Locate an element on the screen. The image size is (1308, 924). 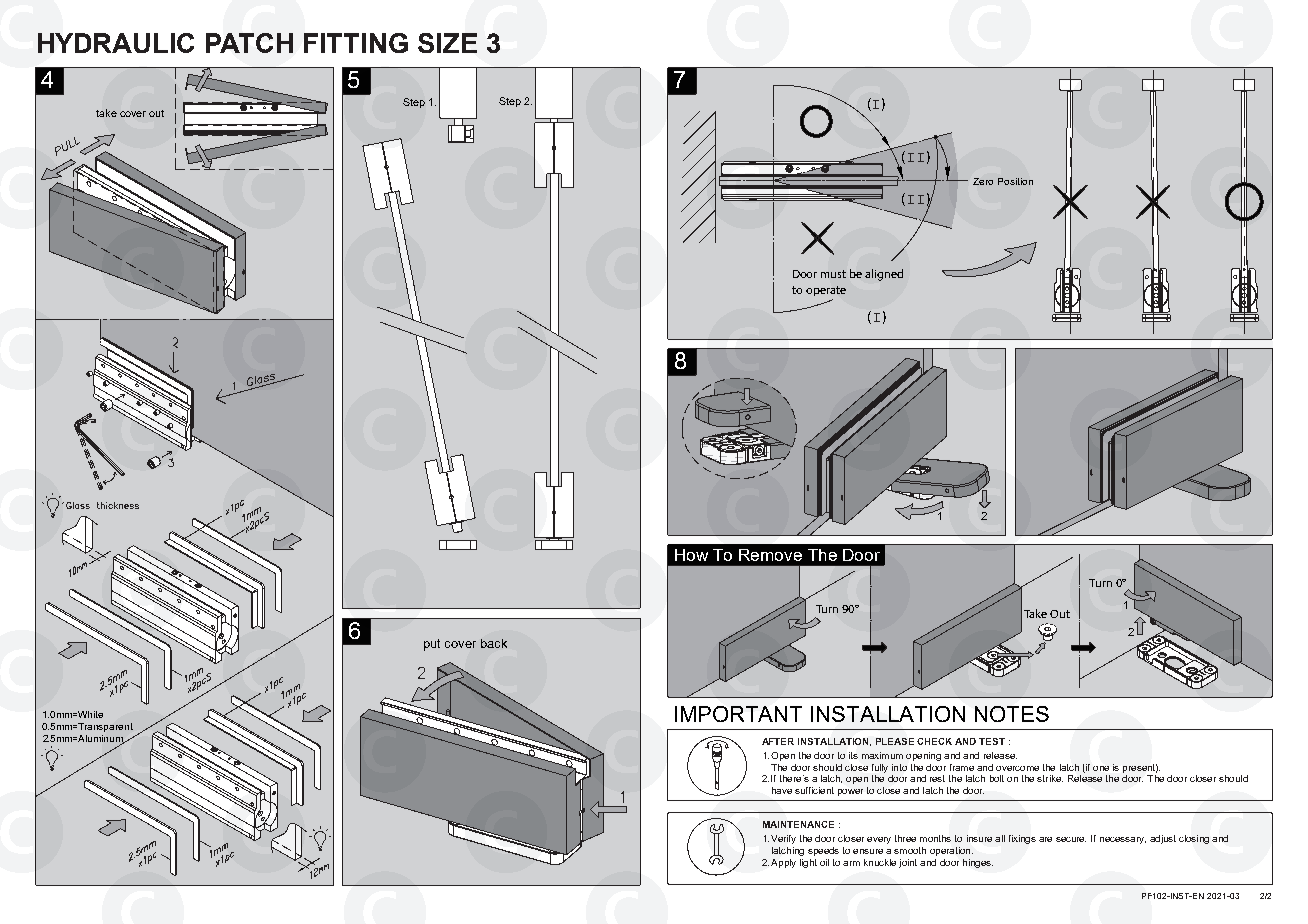
SIZE is located at coordinates (447, 43).
